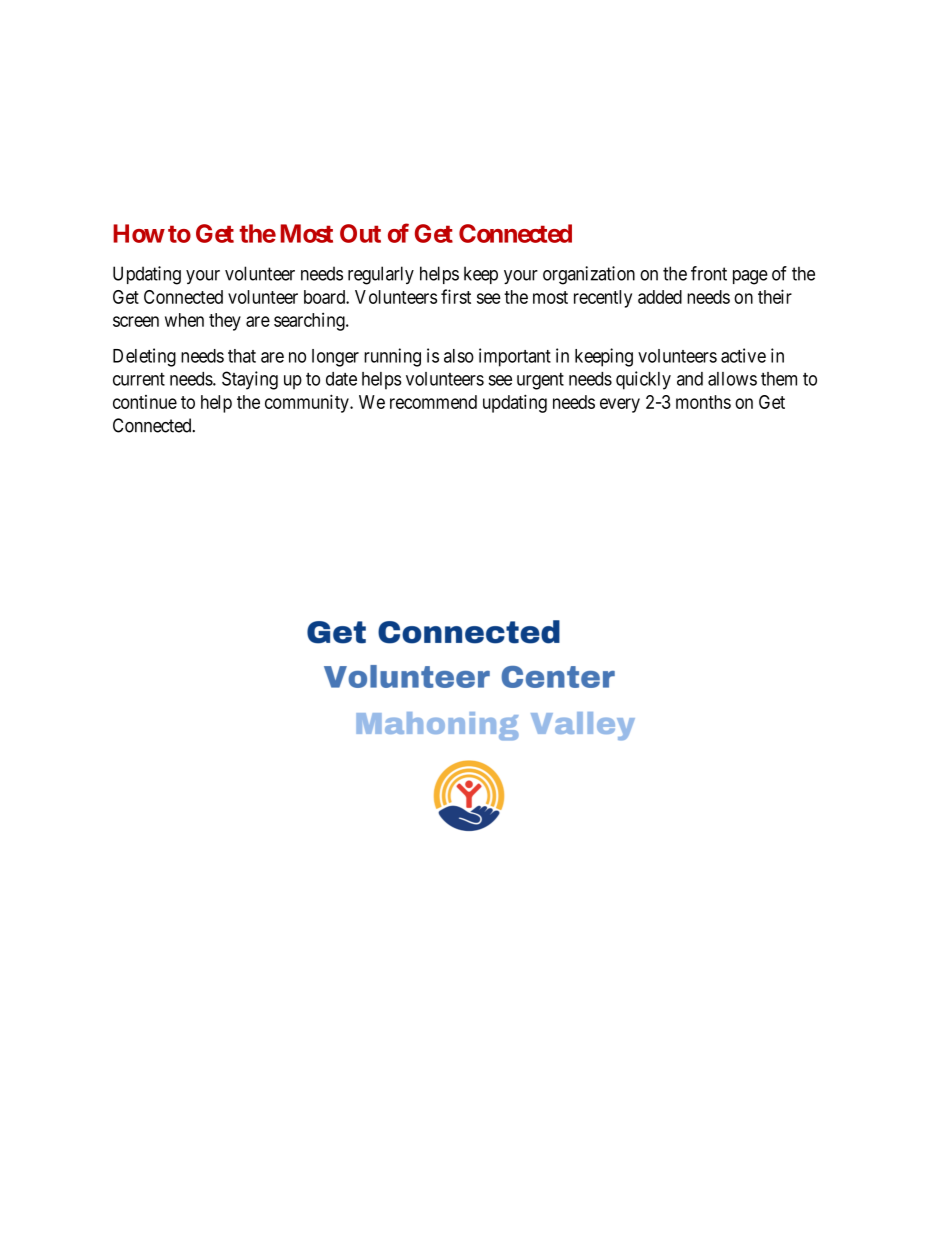 The image size is (952, 1233). Describe the element at coordinates (750, 277) in the screenshot. I see `page` at that location.
